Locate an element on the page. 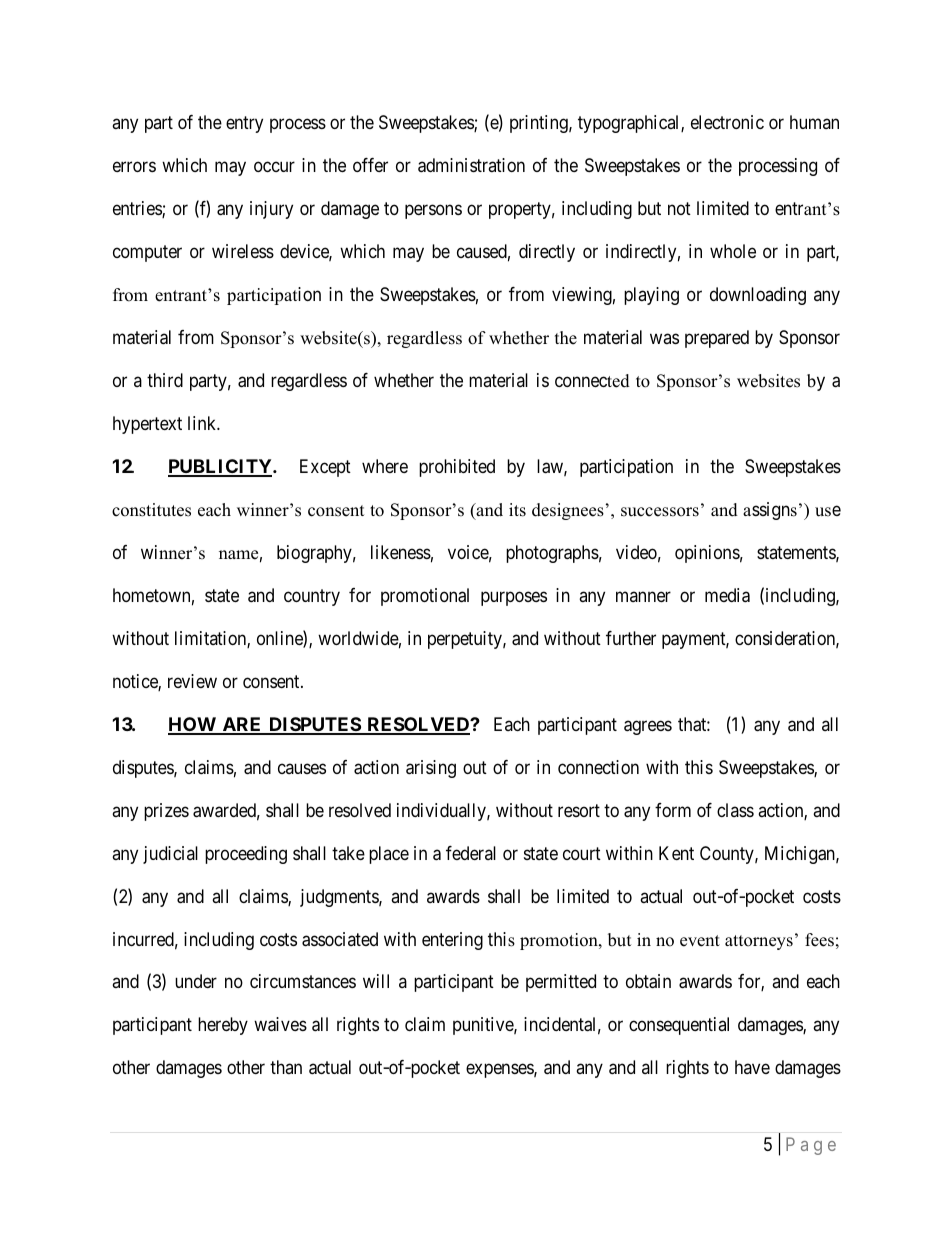 The width and height of the image is (952, 1233). purposes is located at coordinates (514, 598).
